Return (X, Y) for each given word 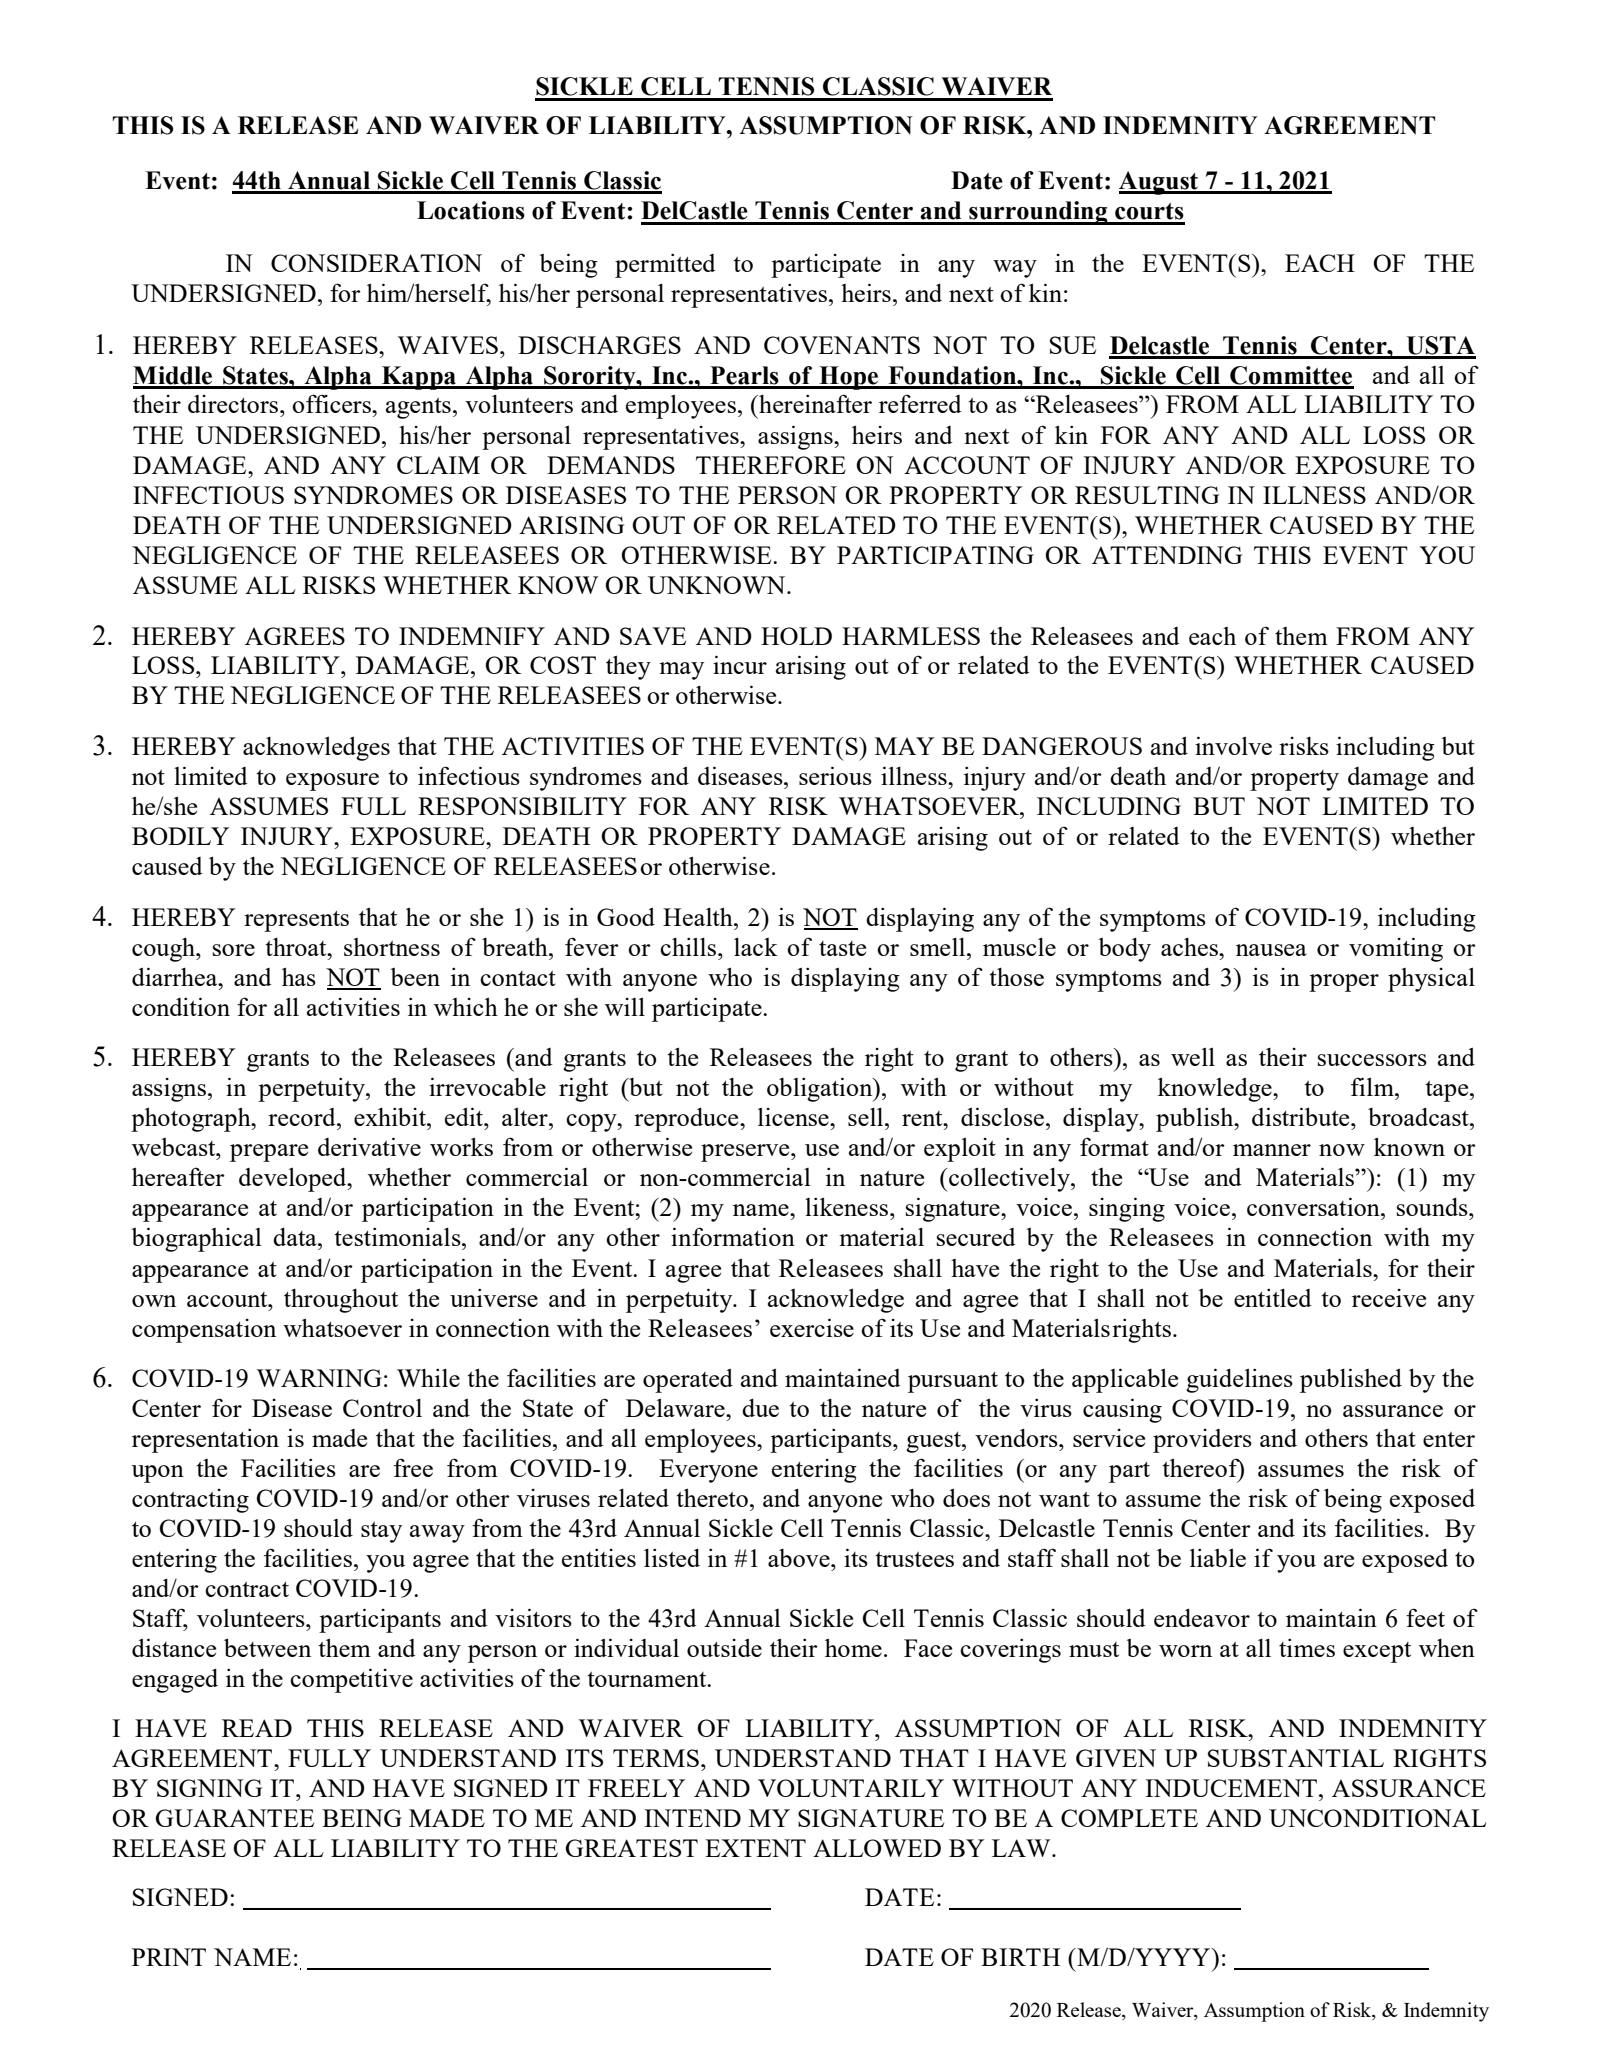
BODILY (181, 836)
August (1159, 183)
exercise (812, 1327)
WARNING (319, 1378)
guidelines (1239, 1380)
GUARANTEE (234, 1818)
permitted (665, 265)
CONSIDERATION (376, 263)
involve (1233, 745)
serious (835, 775)
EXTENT (755, 1848)
